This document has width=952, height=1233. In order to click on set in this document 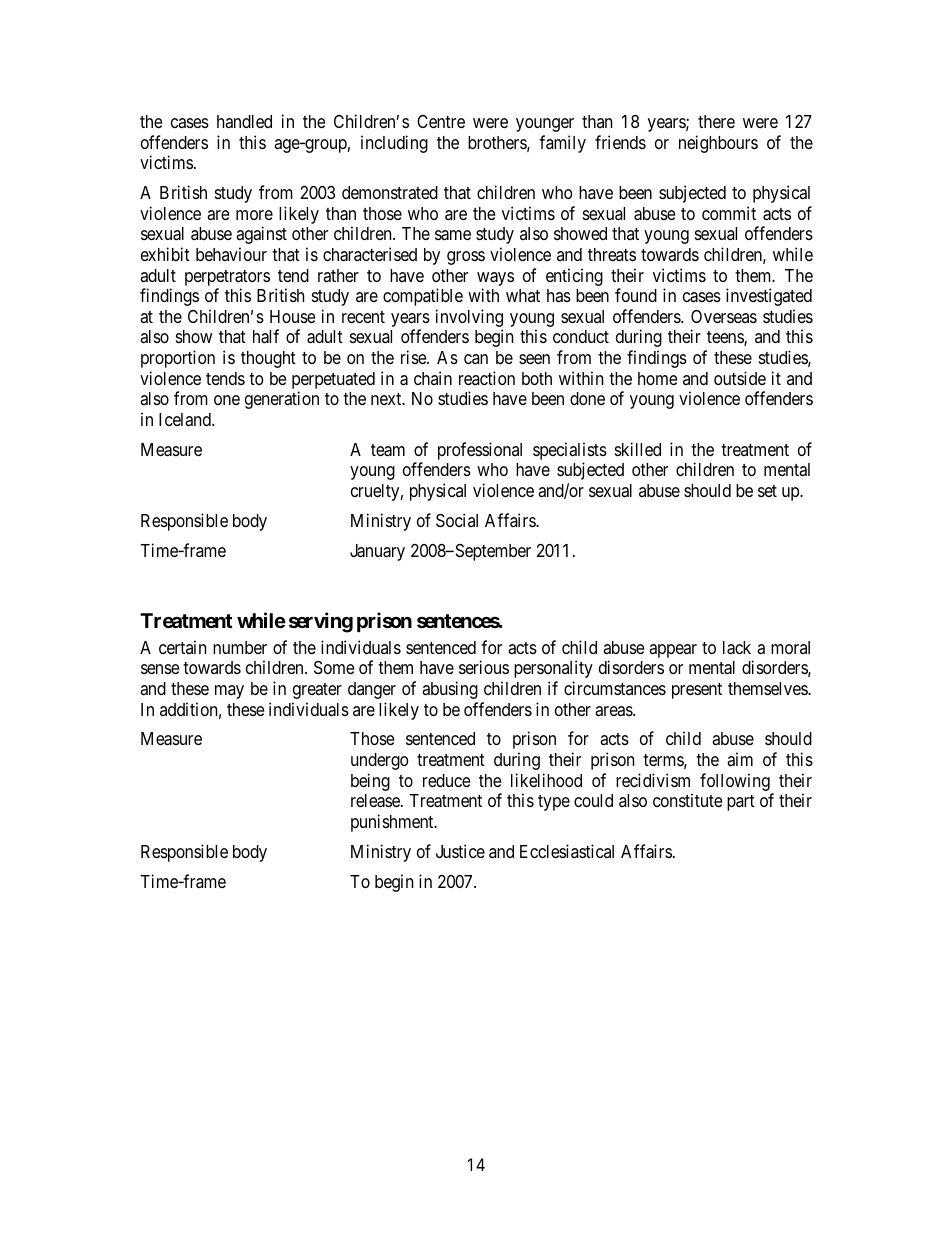, I will do `click(767, 491)`.
